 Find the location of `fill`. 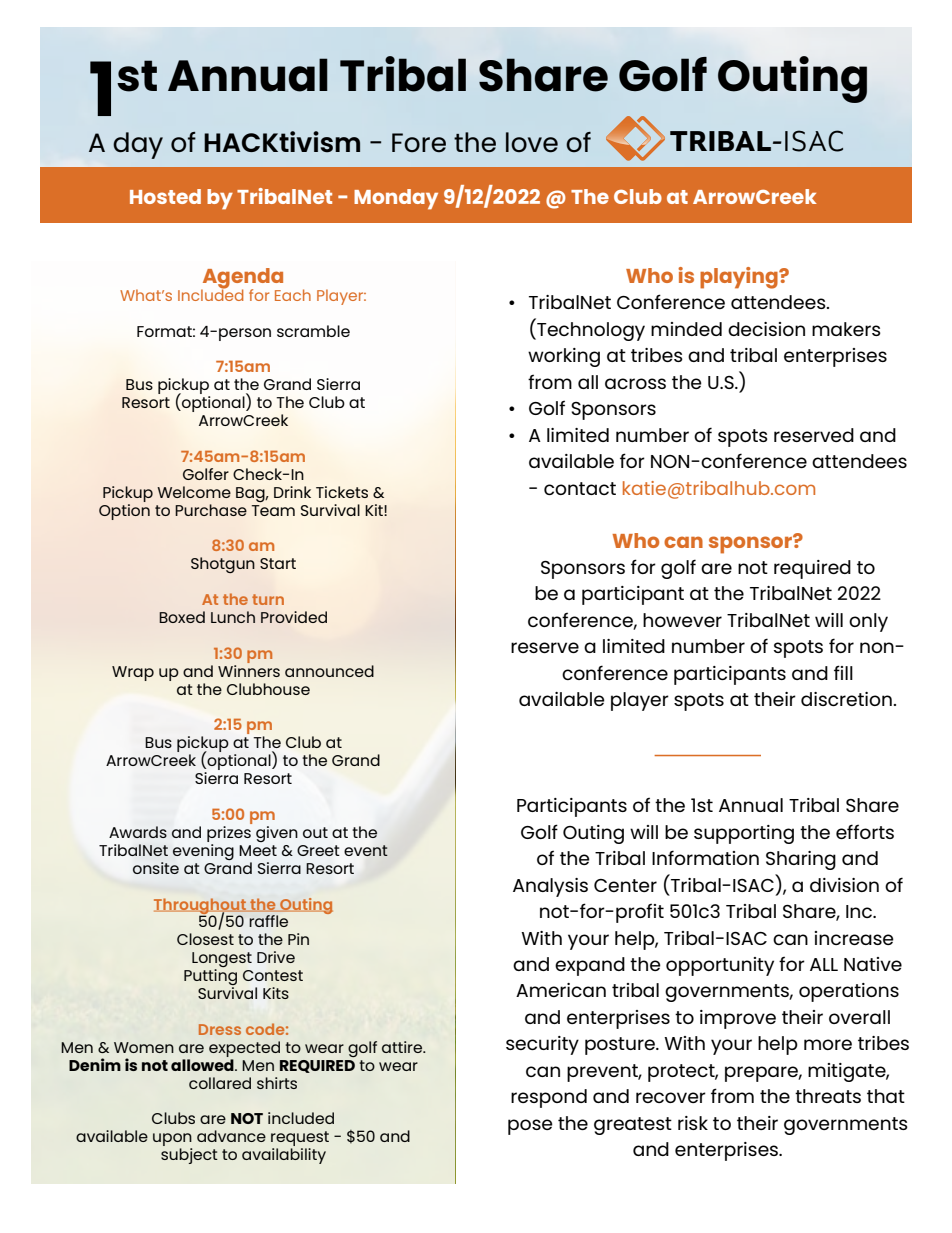

fill is located at coordinates (843, 672).
